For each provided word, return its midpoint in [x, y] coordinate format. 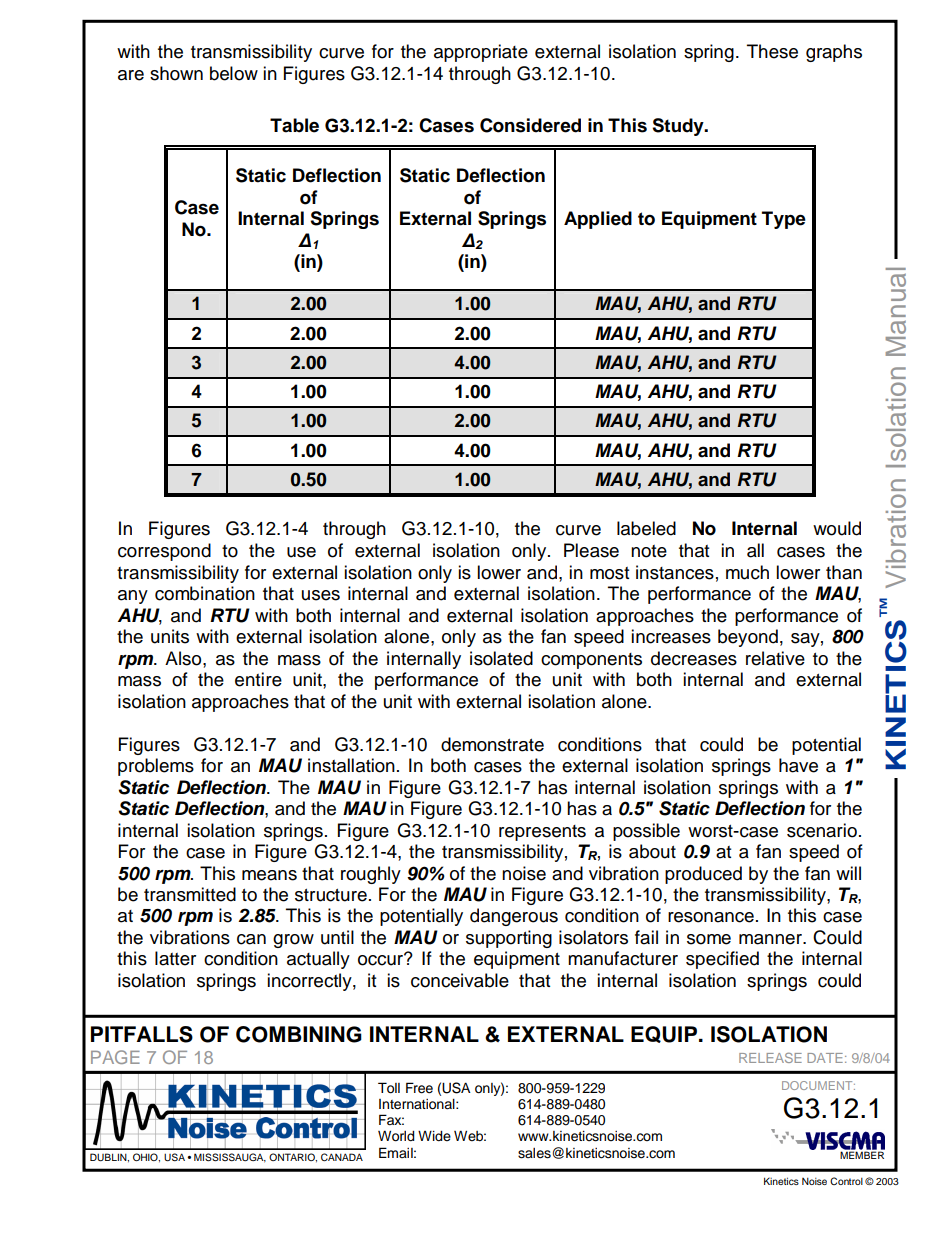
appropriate [481, 53]
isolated [501, 658]
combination [205, 593]
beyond [748, 638]
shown [176, 73]
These [772, 51]
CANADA [342, 1157]
